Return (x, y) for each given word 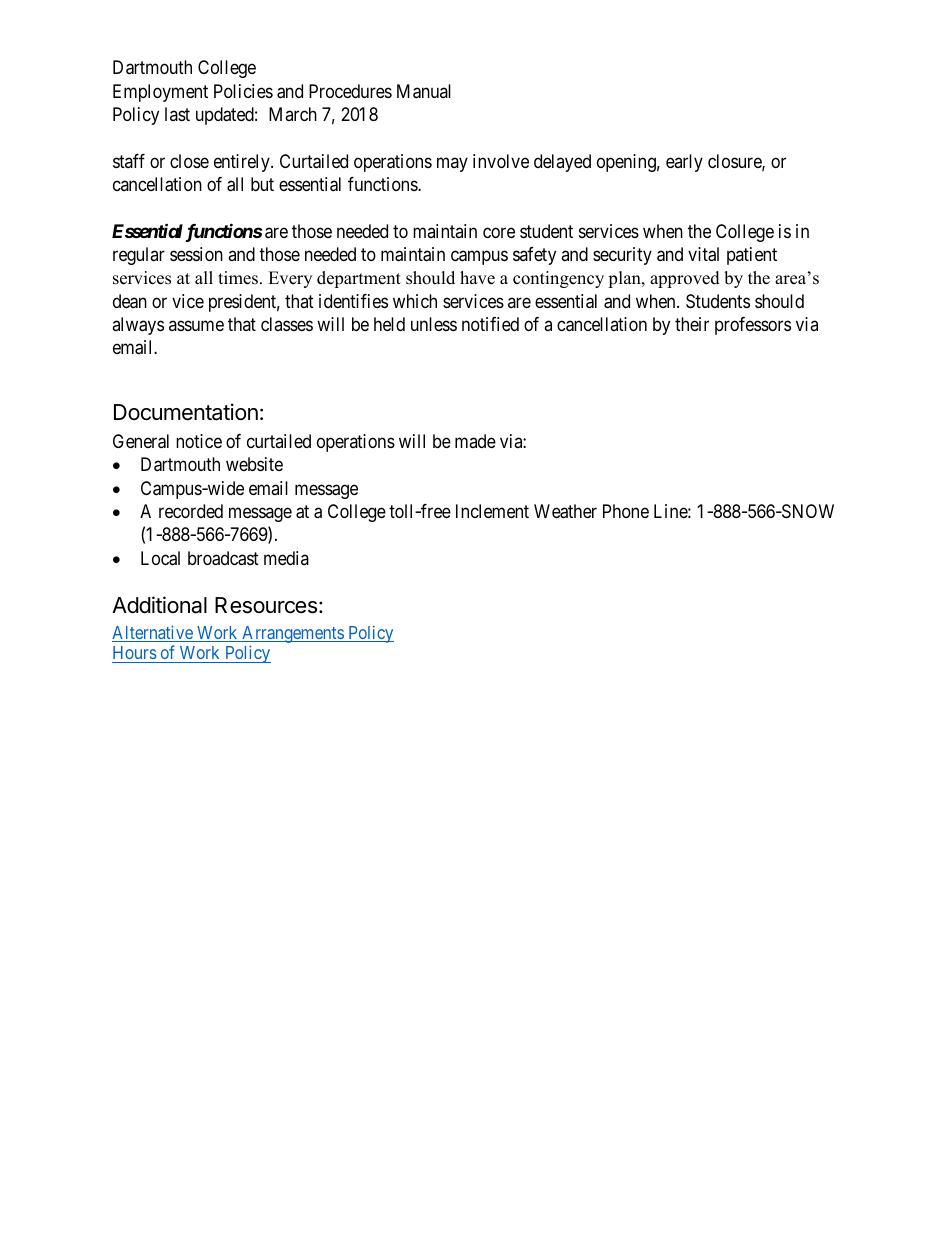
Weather (565, 511)
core (499, 232)
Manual (424, 91)
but (262, 184)
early (684, 163)
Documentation (186, 412)
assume (196, 326)
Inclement (492, 511)
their (692, 324)
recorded (191, 511)
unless (434, 324)
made (475, 441)
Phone (626, 511)
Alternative (153, 633)
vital (703, 254)
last (177, 114)
